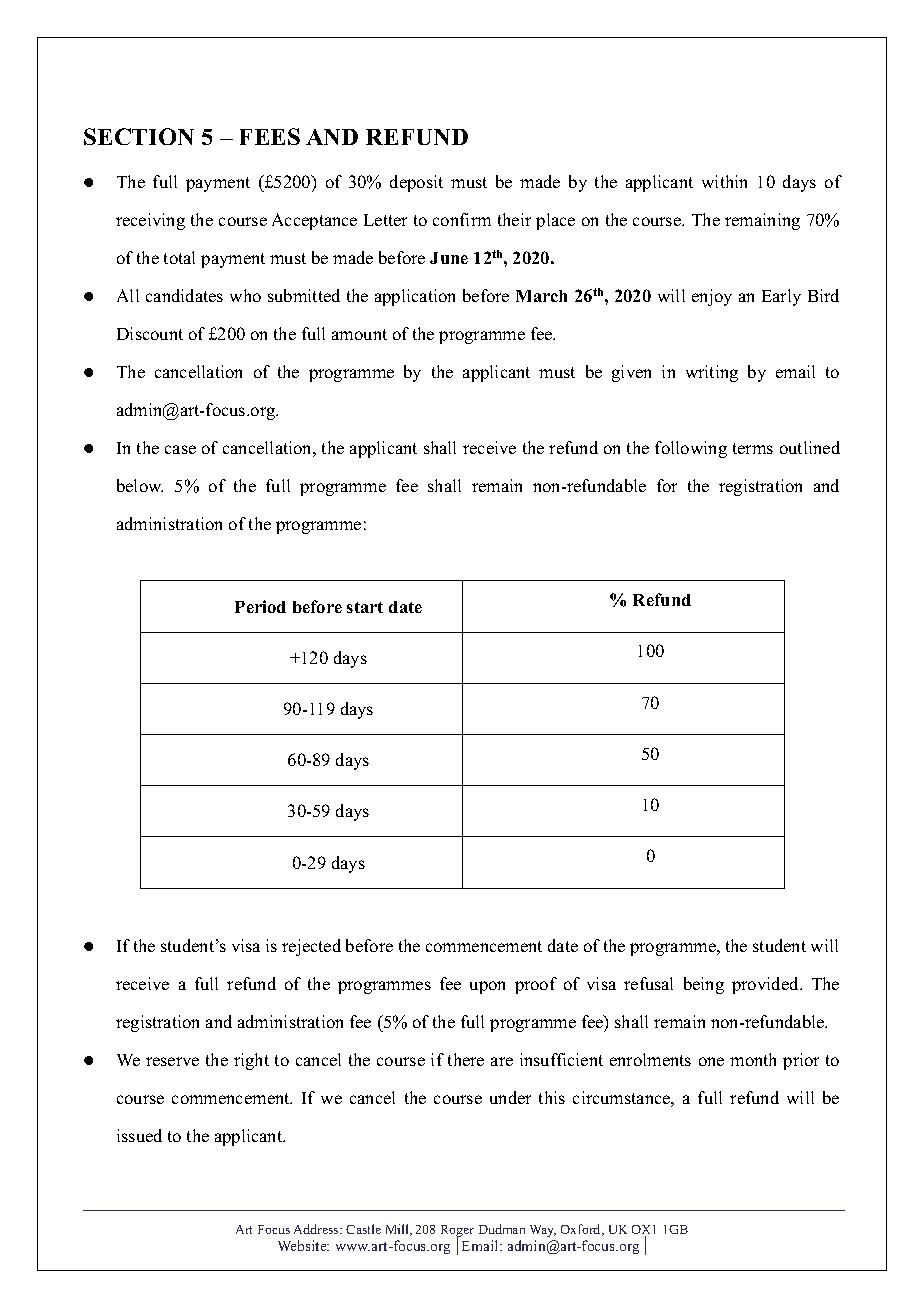 Image resolution: width=924 pixels, height=1308 pixels. Describe the element at coordinates (753, 448) in the image. I see `terms` at that location.
